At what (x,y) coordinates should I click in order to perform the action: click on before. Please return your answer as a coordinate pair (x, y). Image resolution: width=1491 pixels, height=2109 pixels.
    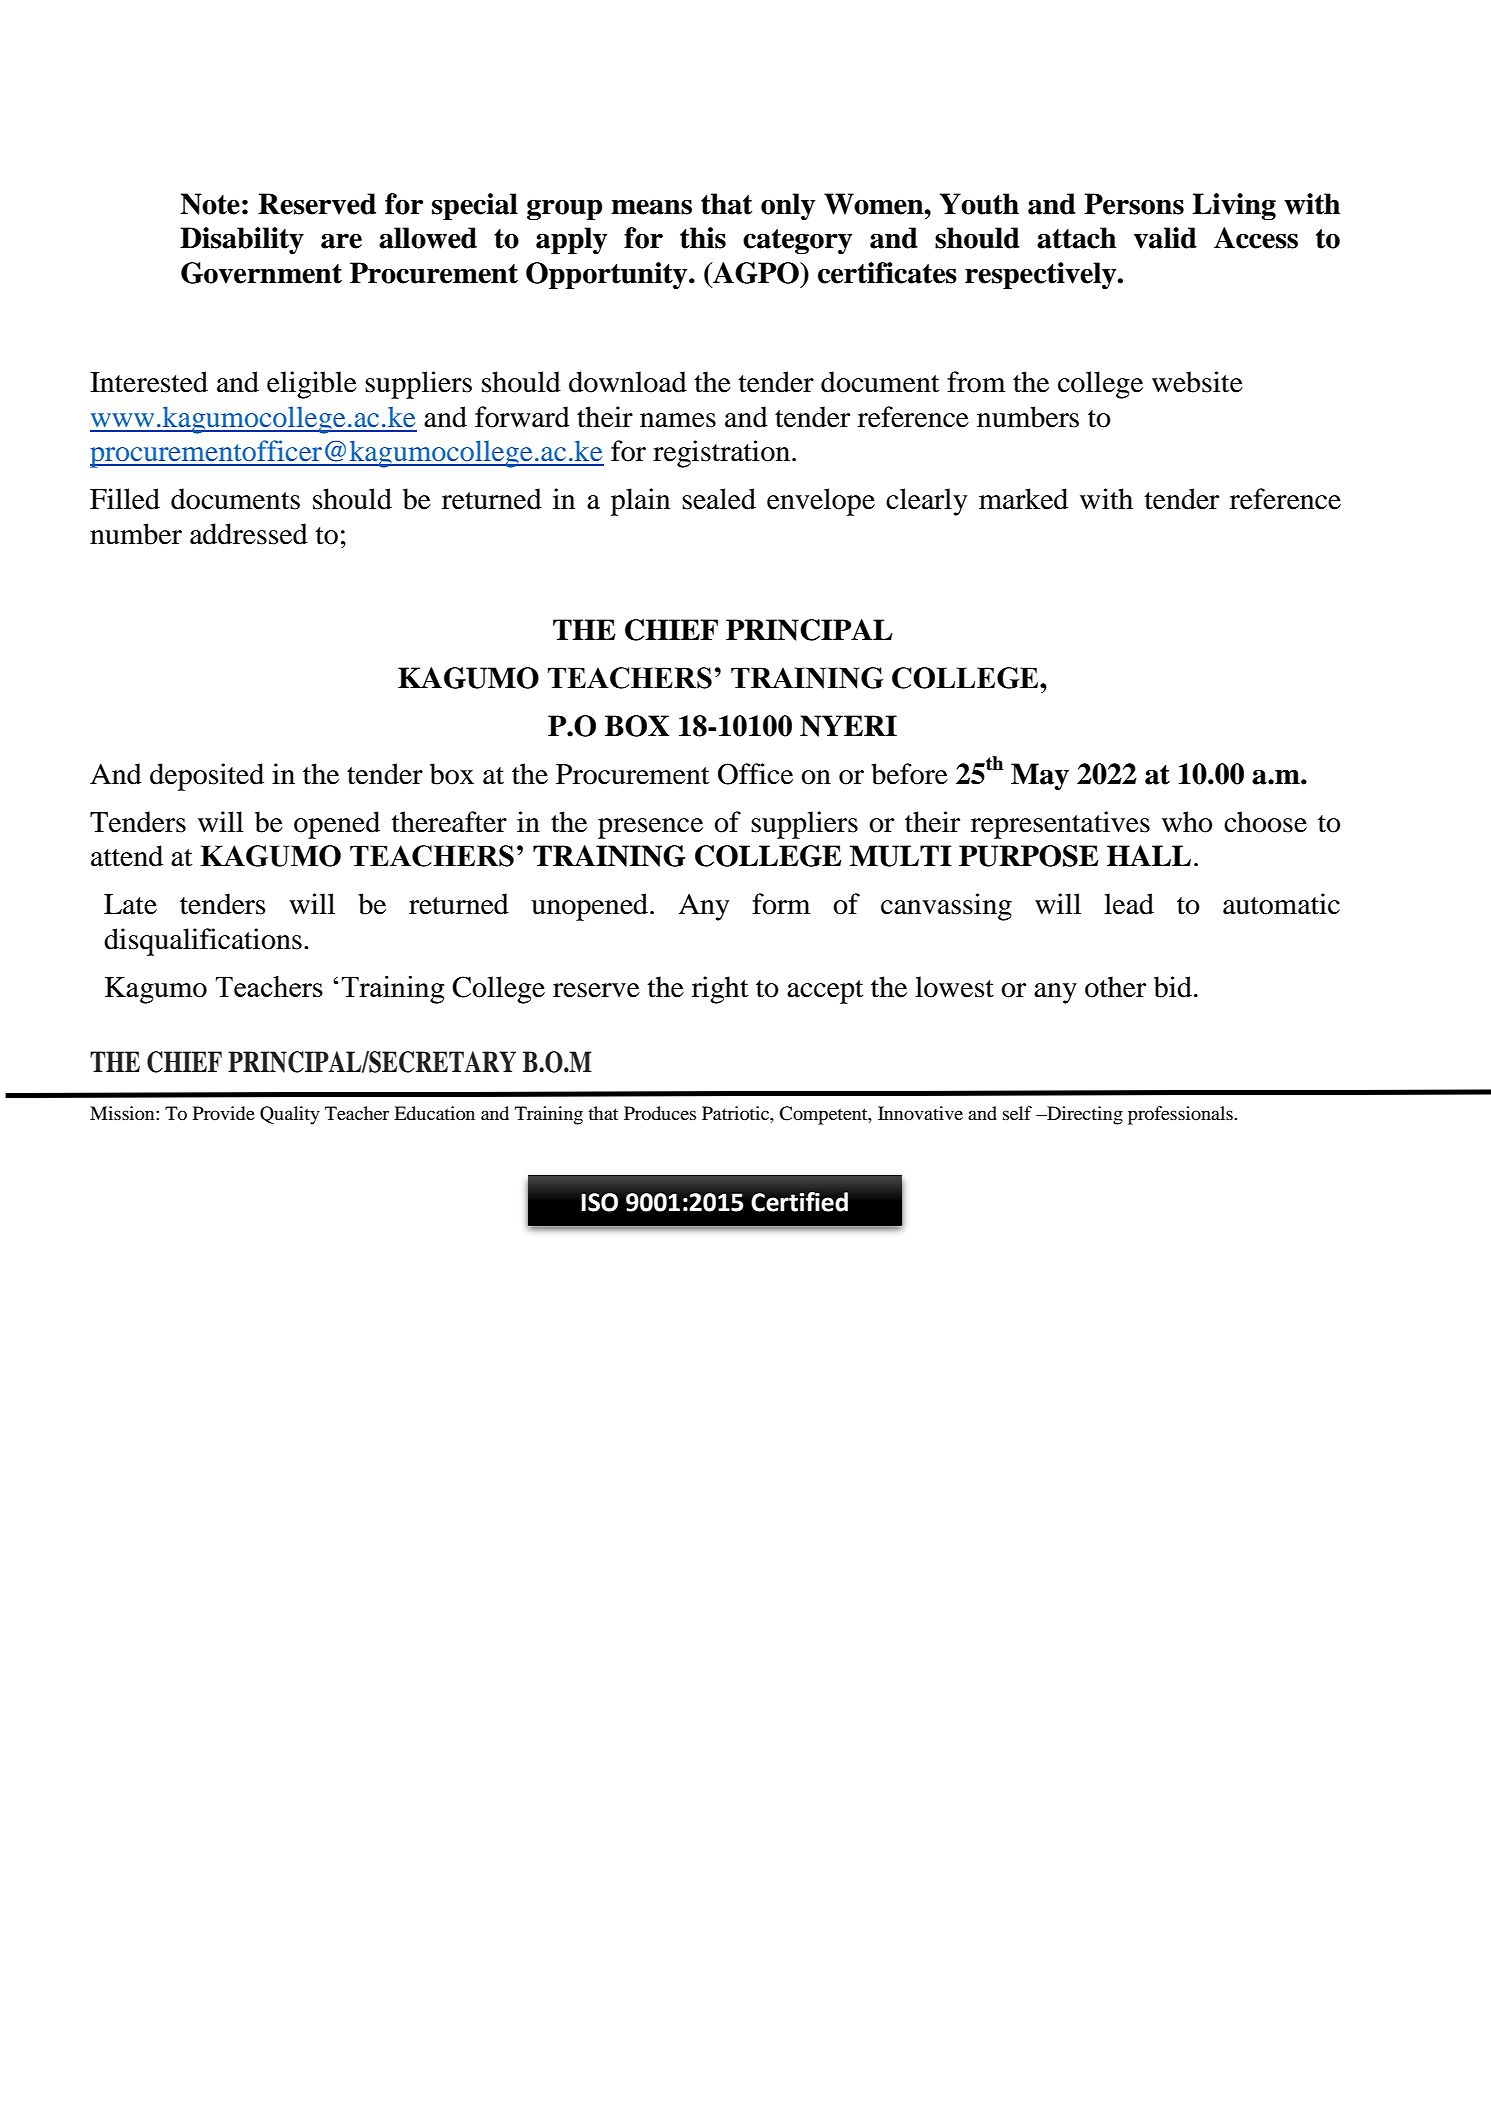
    Looking at the image, I should click on (909, 774).
